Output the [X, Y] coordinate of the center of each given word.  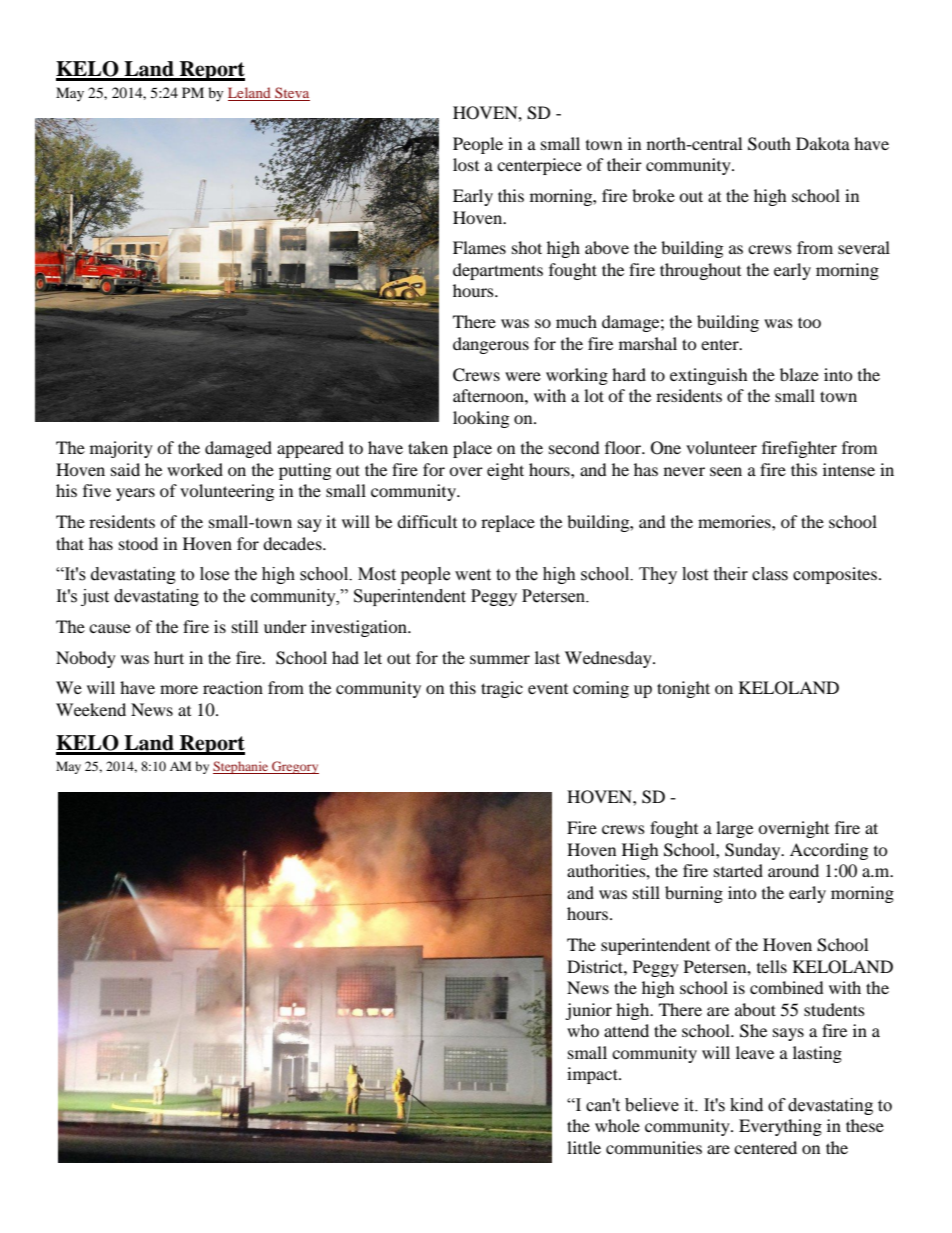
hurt [169, 657]
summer [500, 659]
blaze [799, 374]
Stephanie [242, 767]
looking [481, 419]
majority [121, 449]
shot [527, 247]
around [793, 870]
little [584, 1147]
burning [694, 894]
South [769, 144]
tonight [683, 689]
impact [593, 1075]
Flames [479, 247]
